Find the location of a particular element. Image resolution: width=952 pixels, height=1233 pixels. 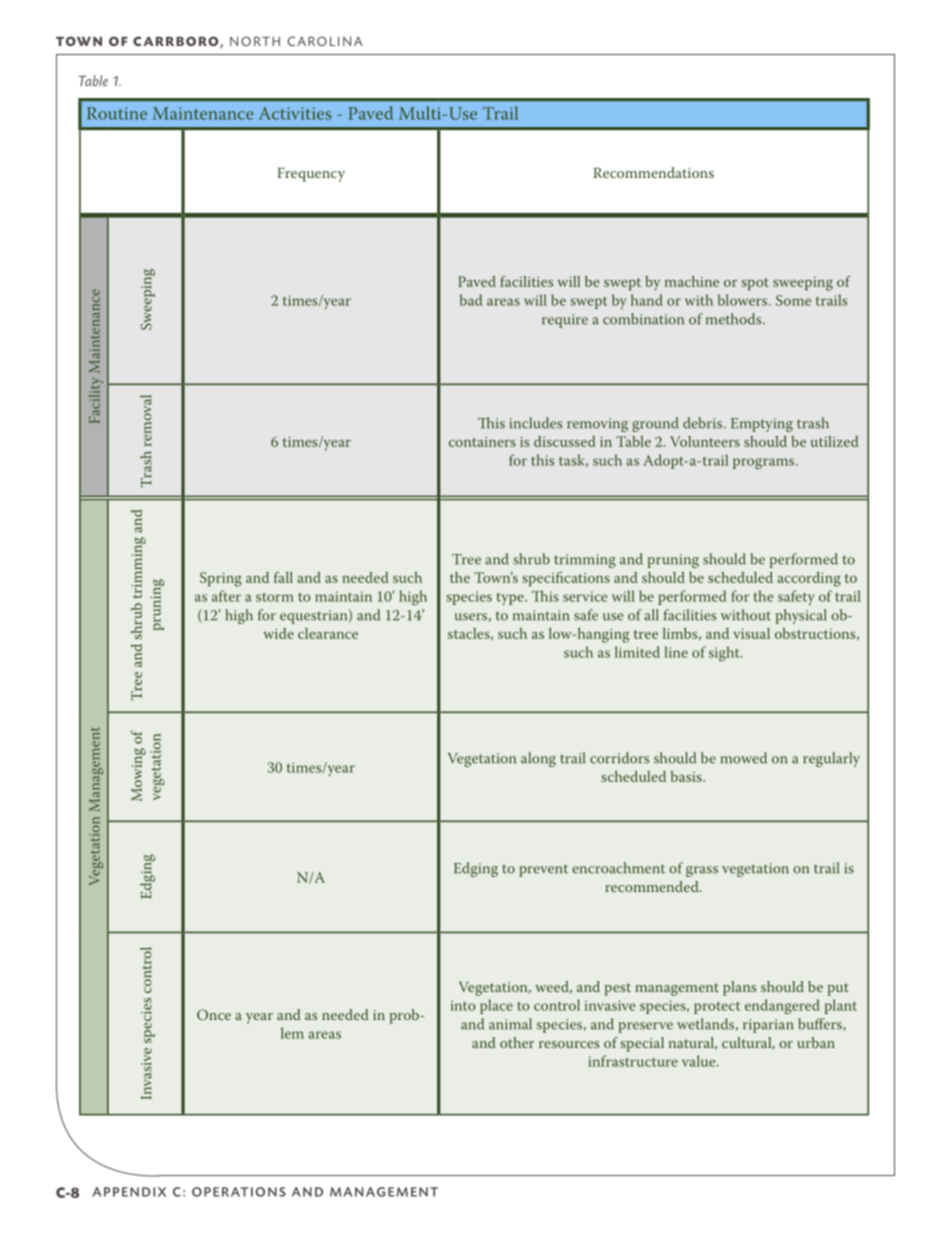

Spring is located at coordinates (221, 579).
